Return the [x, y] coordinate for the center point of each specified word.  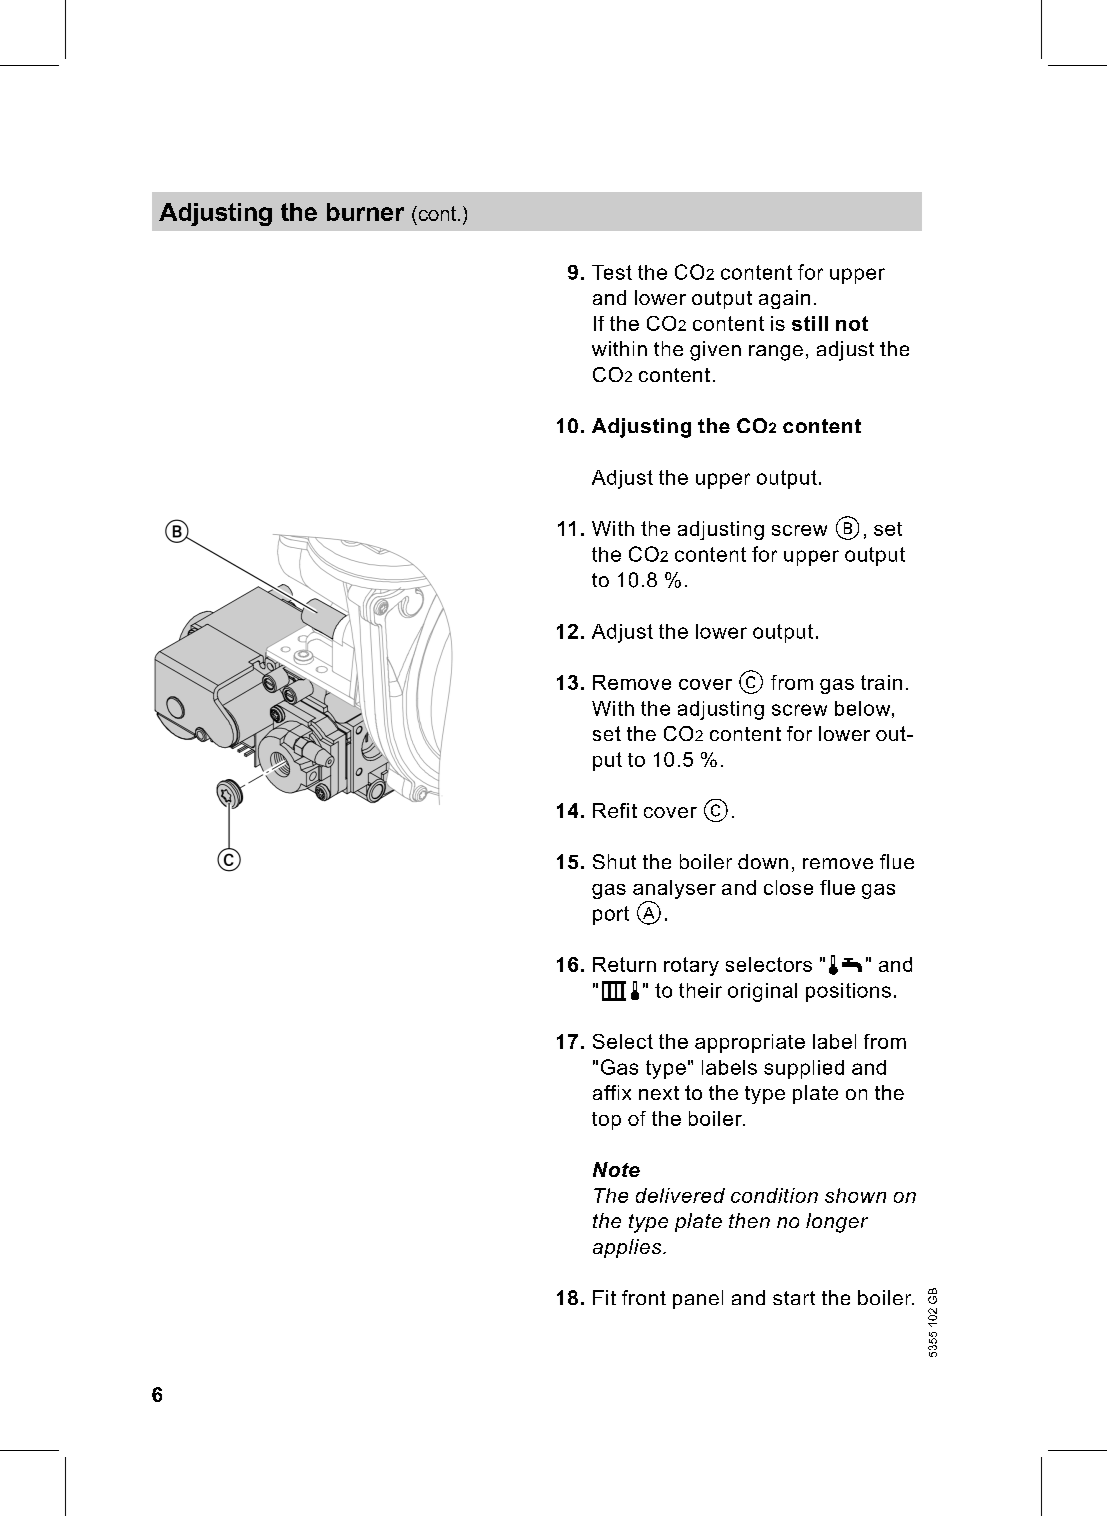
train [881, 682]
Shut [614, 861]
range [776, 353]
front [644, 1297]
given [715, 351]
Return [624, 964]
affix [612, 1092]
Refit [615, 810]
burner [365, 212]
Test [612, 272]
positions [848, 992]
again [784, 299]
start [794, 1298]
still [810, 323]
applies [628, 1248]
